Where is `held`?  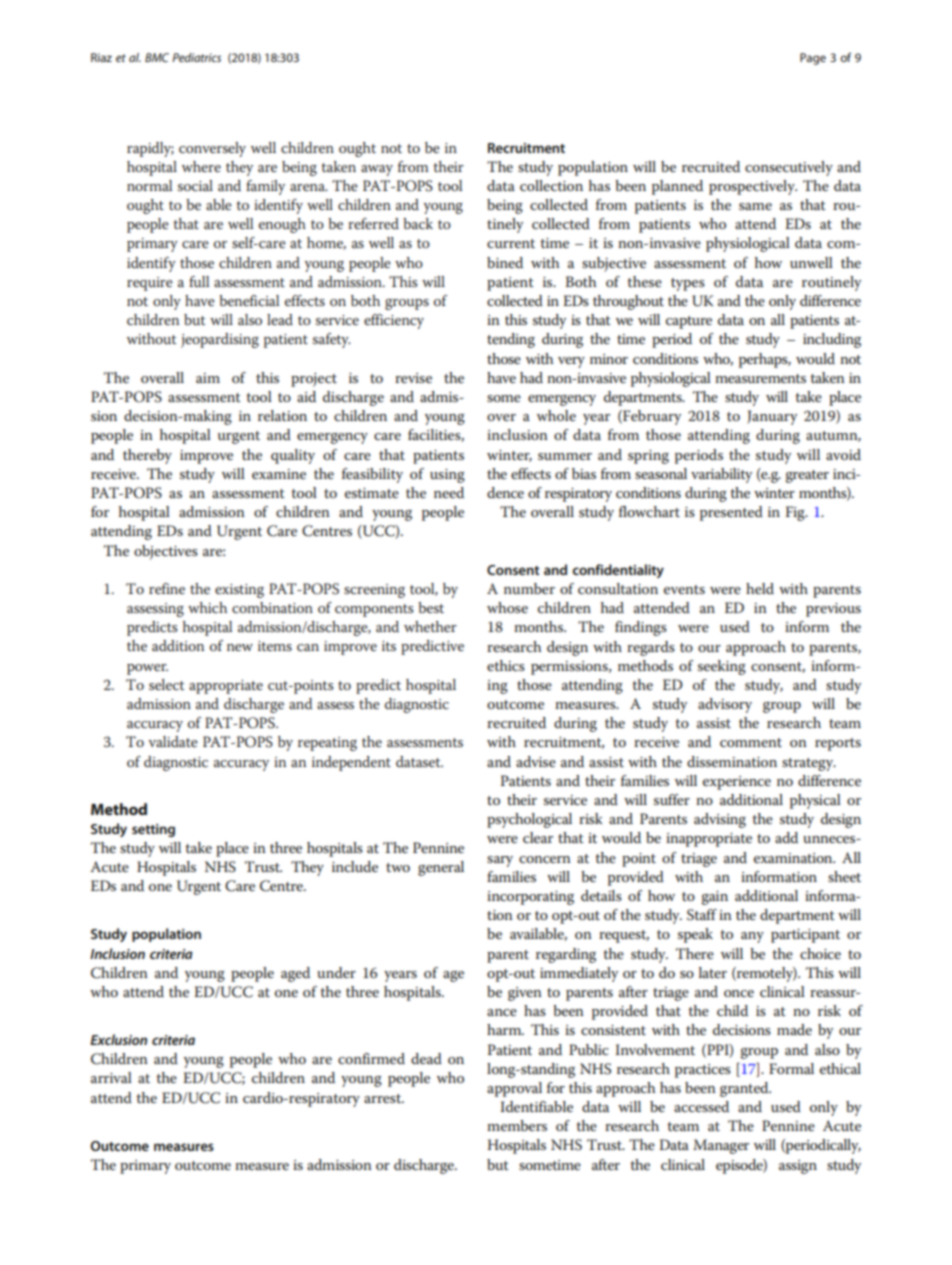 held is located at coordinates (760, 588).
